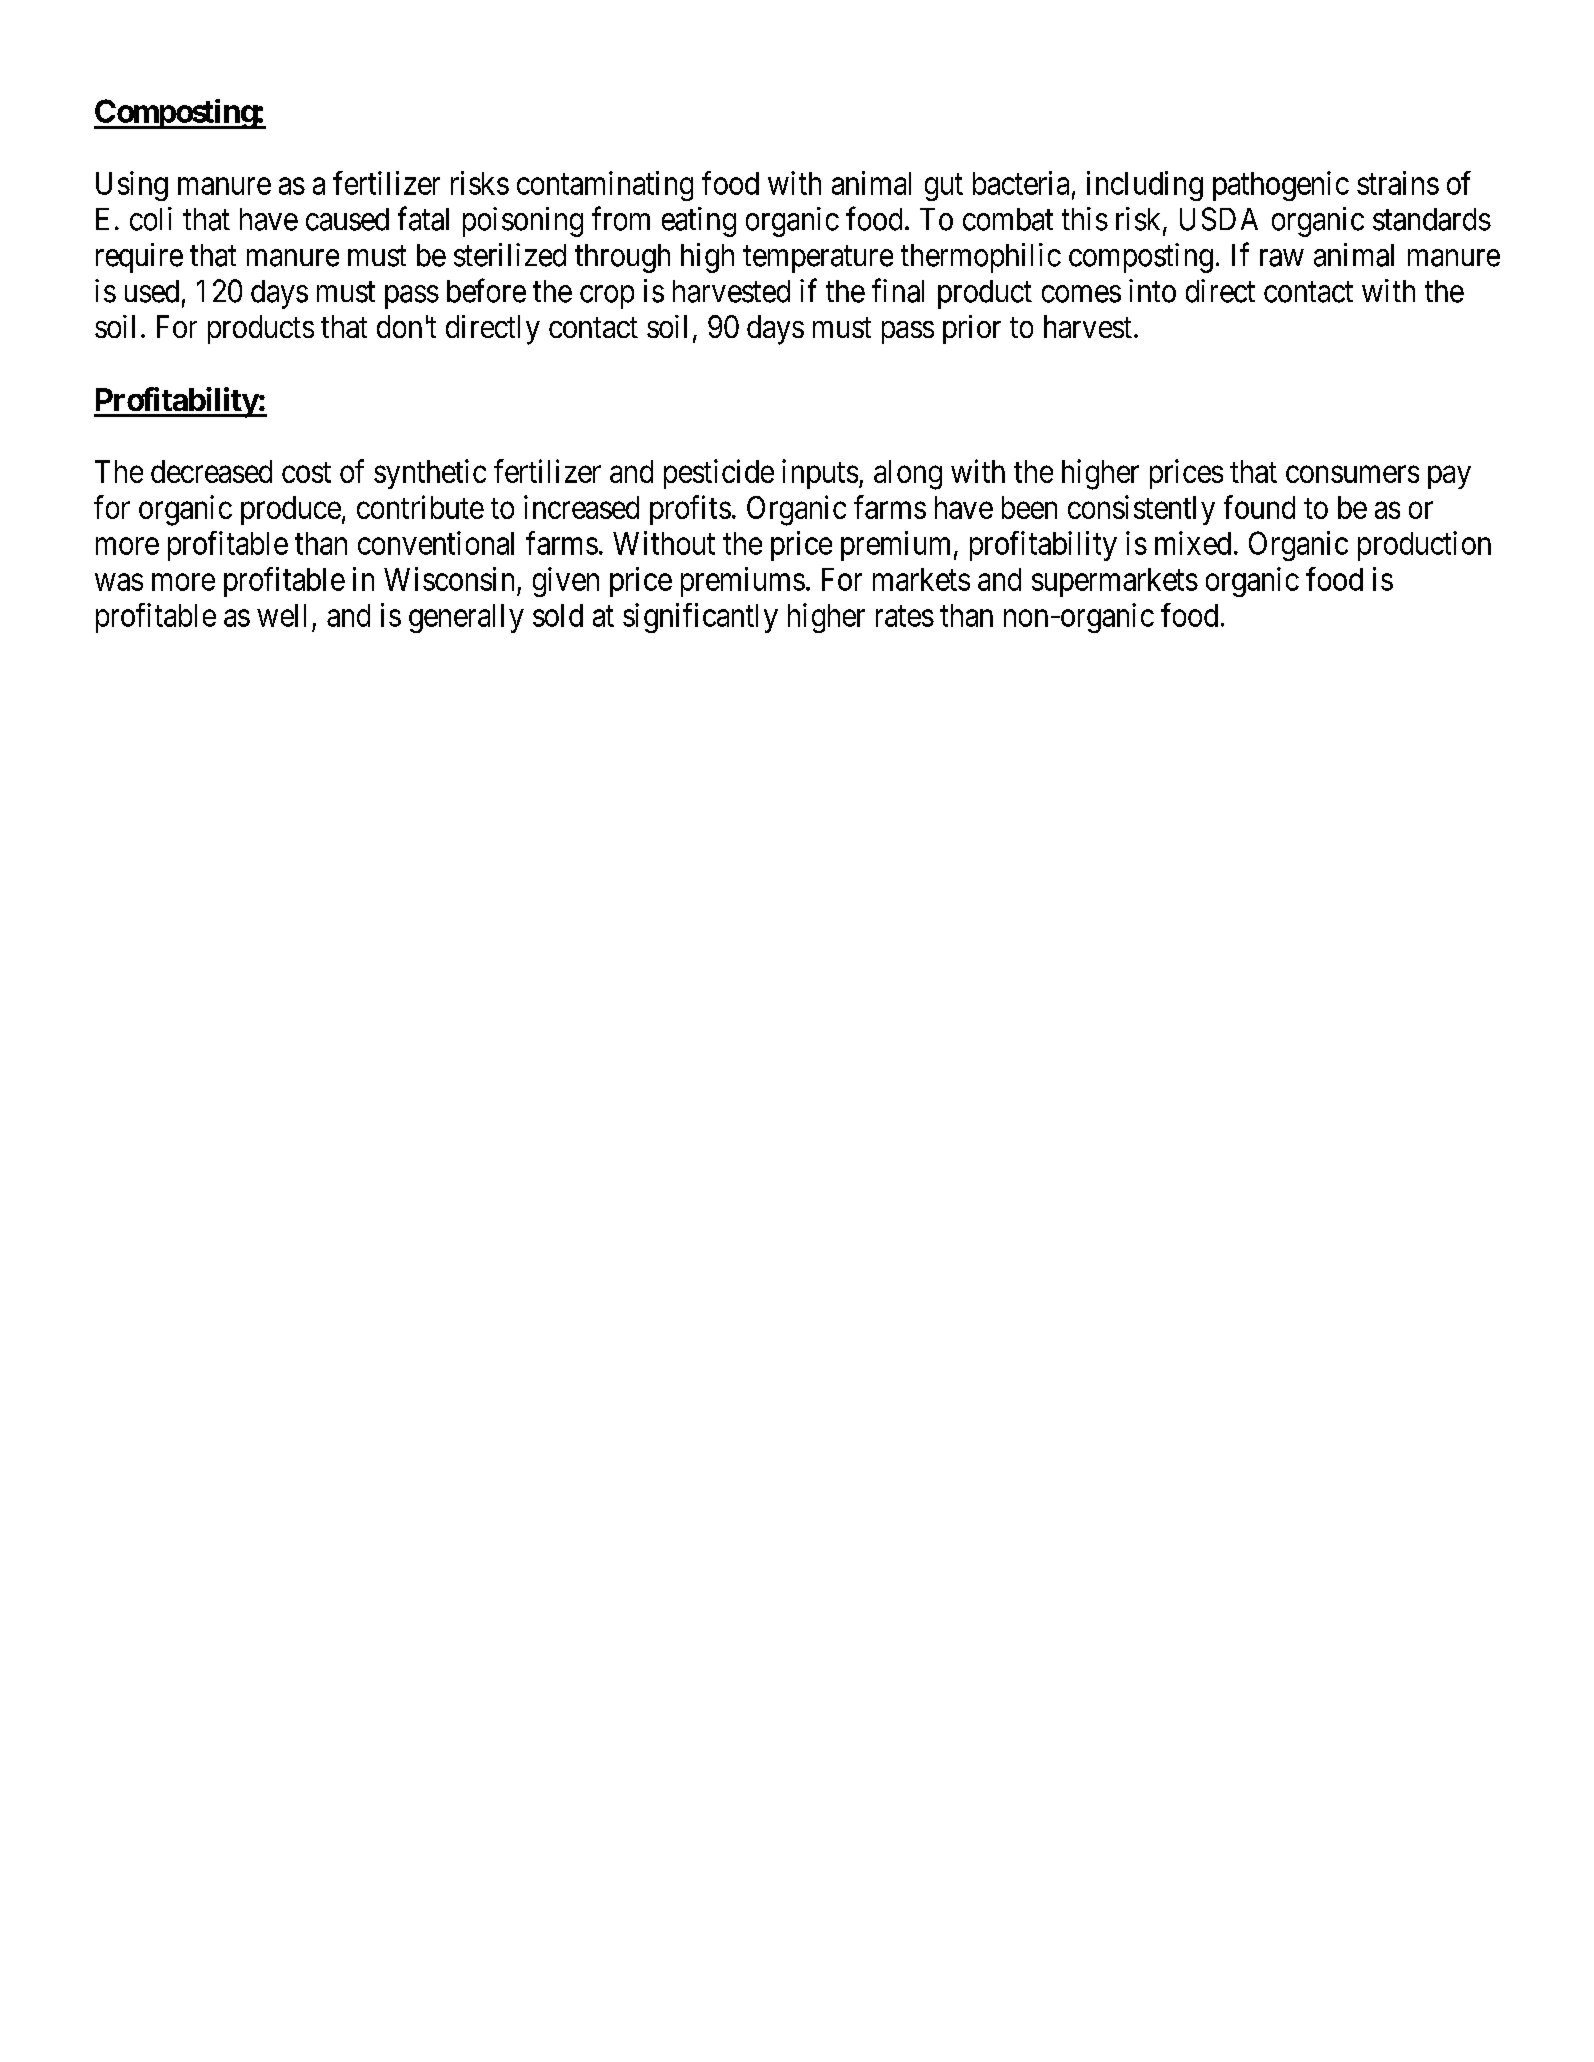 The width and height of the document is (1594, 2062). What do you see at coordinates (281, 615) in the document?
I see `well` at bounding box center [281, 615].
